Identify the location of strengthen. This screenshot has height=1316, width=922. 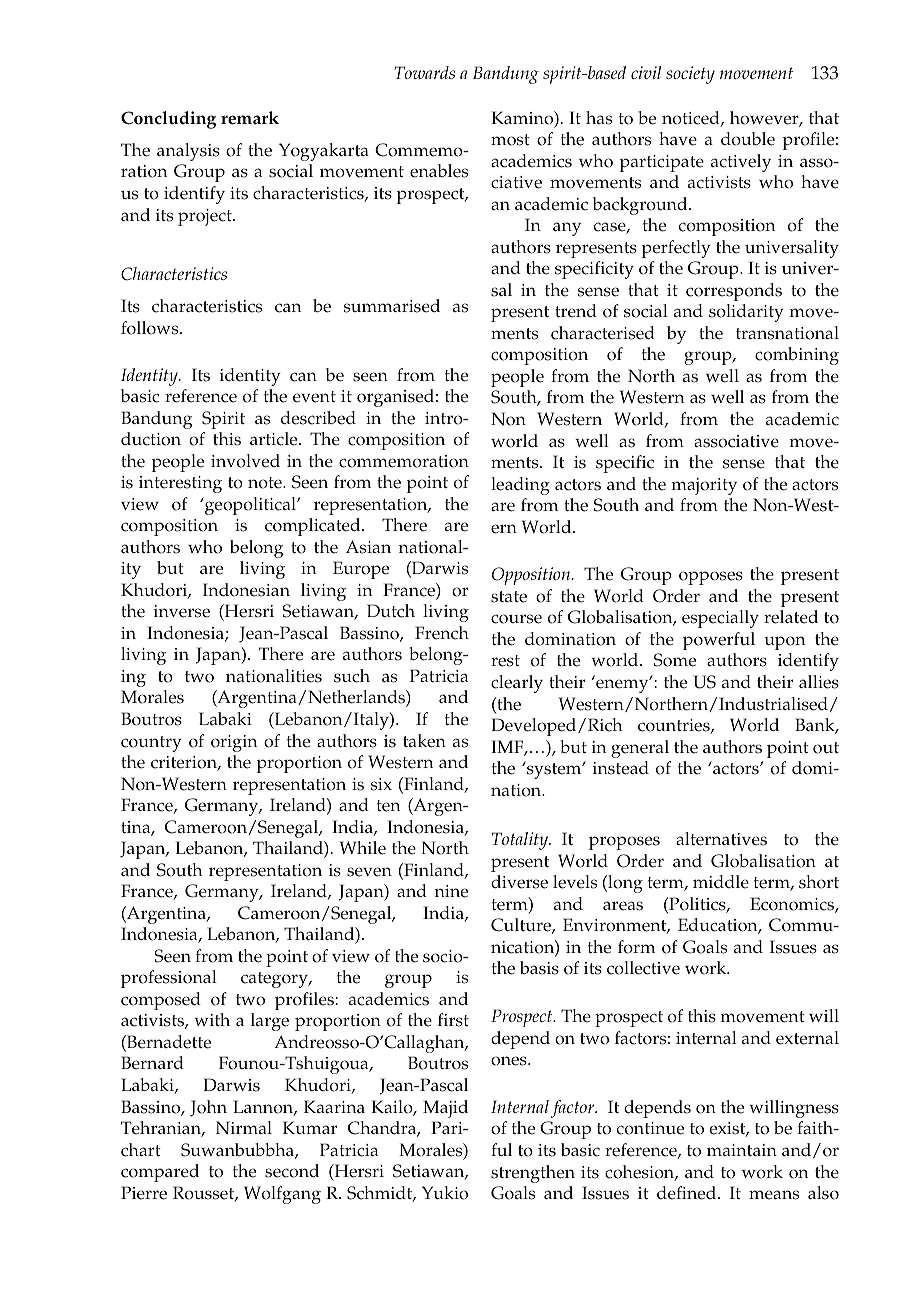
(533, 1174).
